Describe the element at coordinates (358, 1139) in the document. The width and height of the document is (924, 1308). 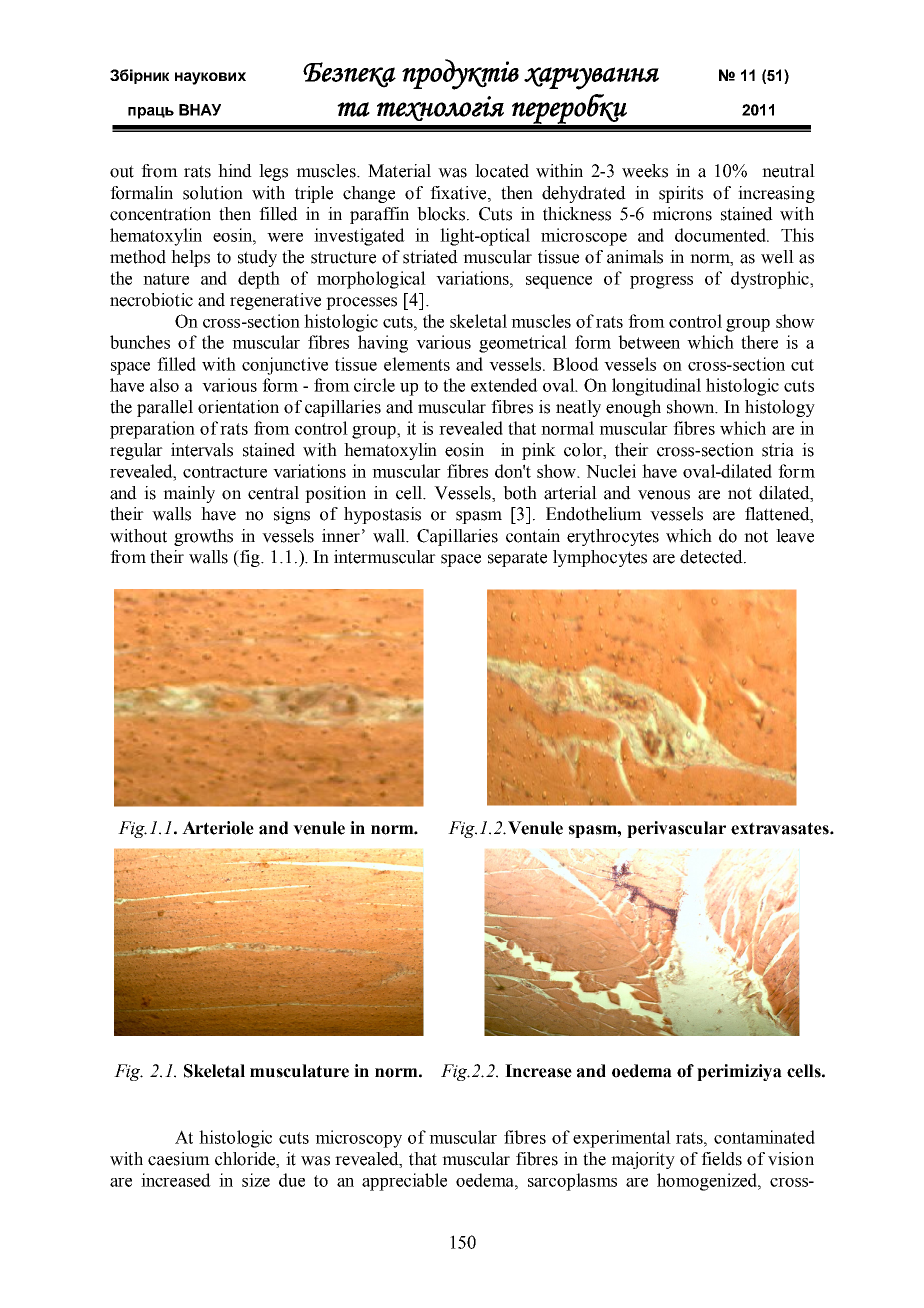
I see `microscopy` at that location.
